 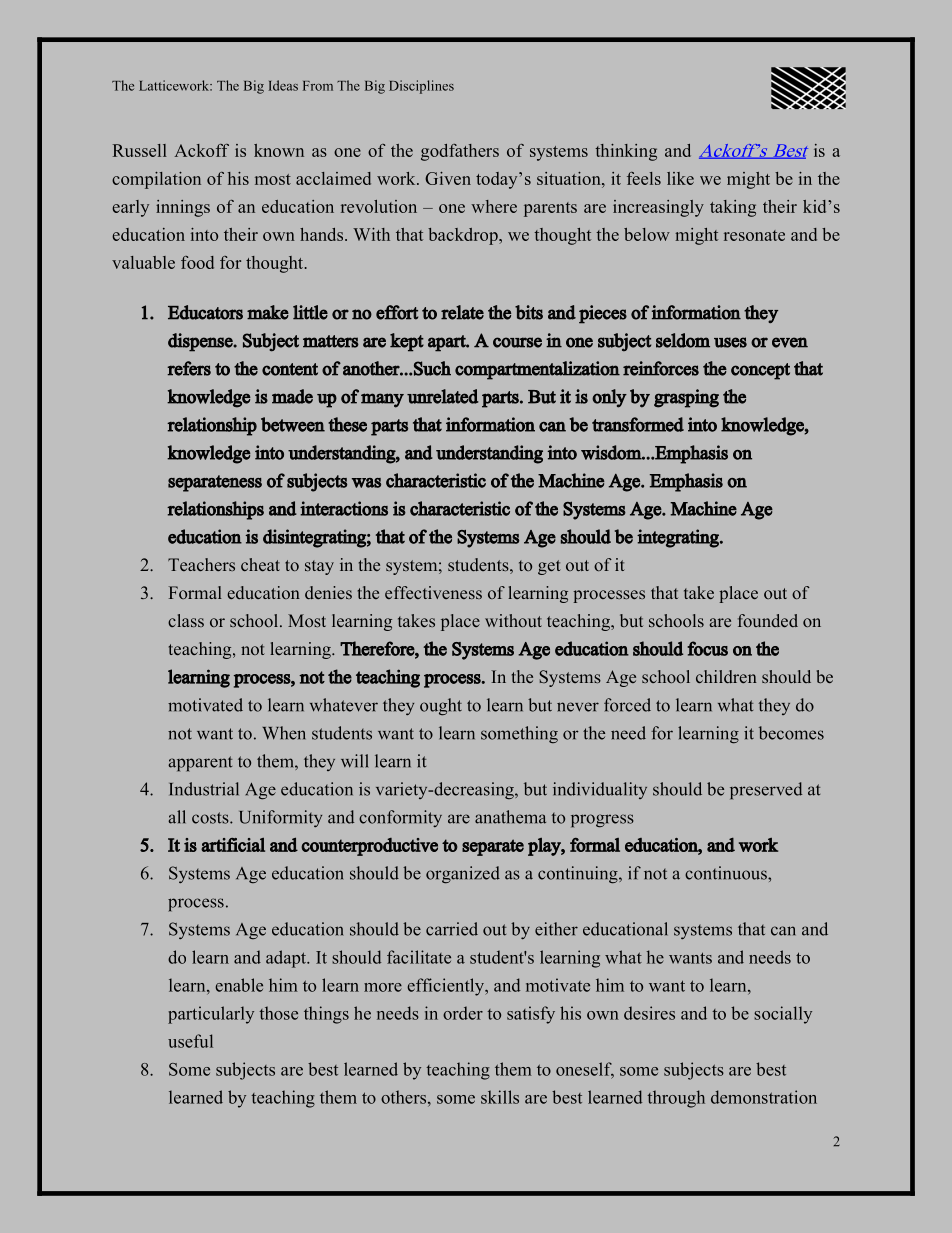 What do you see at coordinates (190, 1041) in the page?
I see `useful` at bounding box center [190, 1041].
